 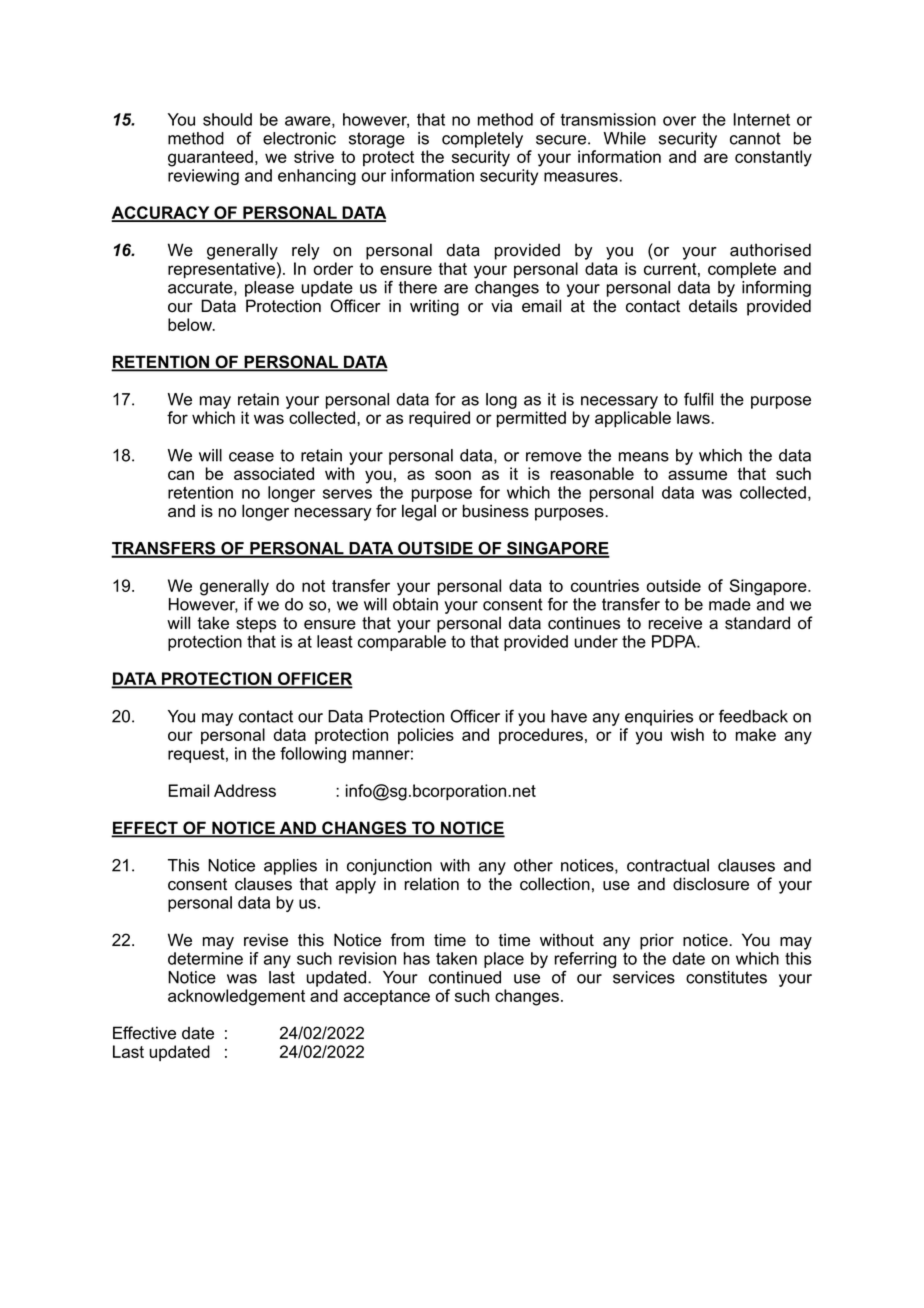 I want to click on storage, so click(x=377, y=140).
